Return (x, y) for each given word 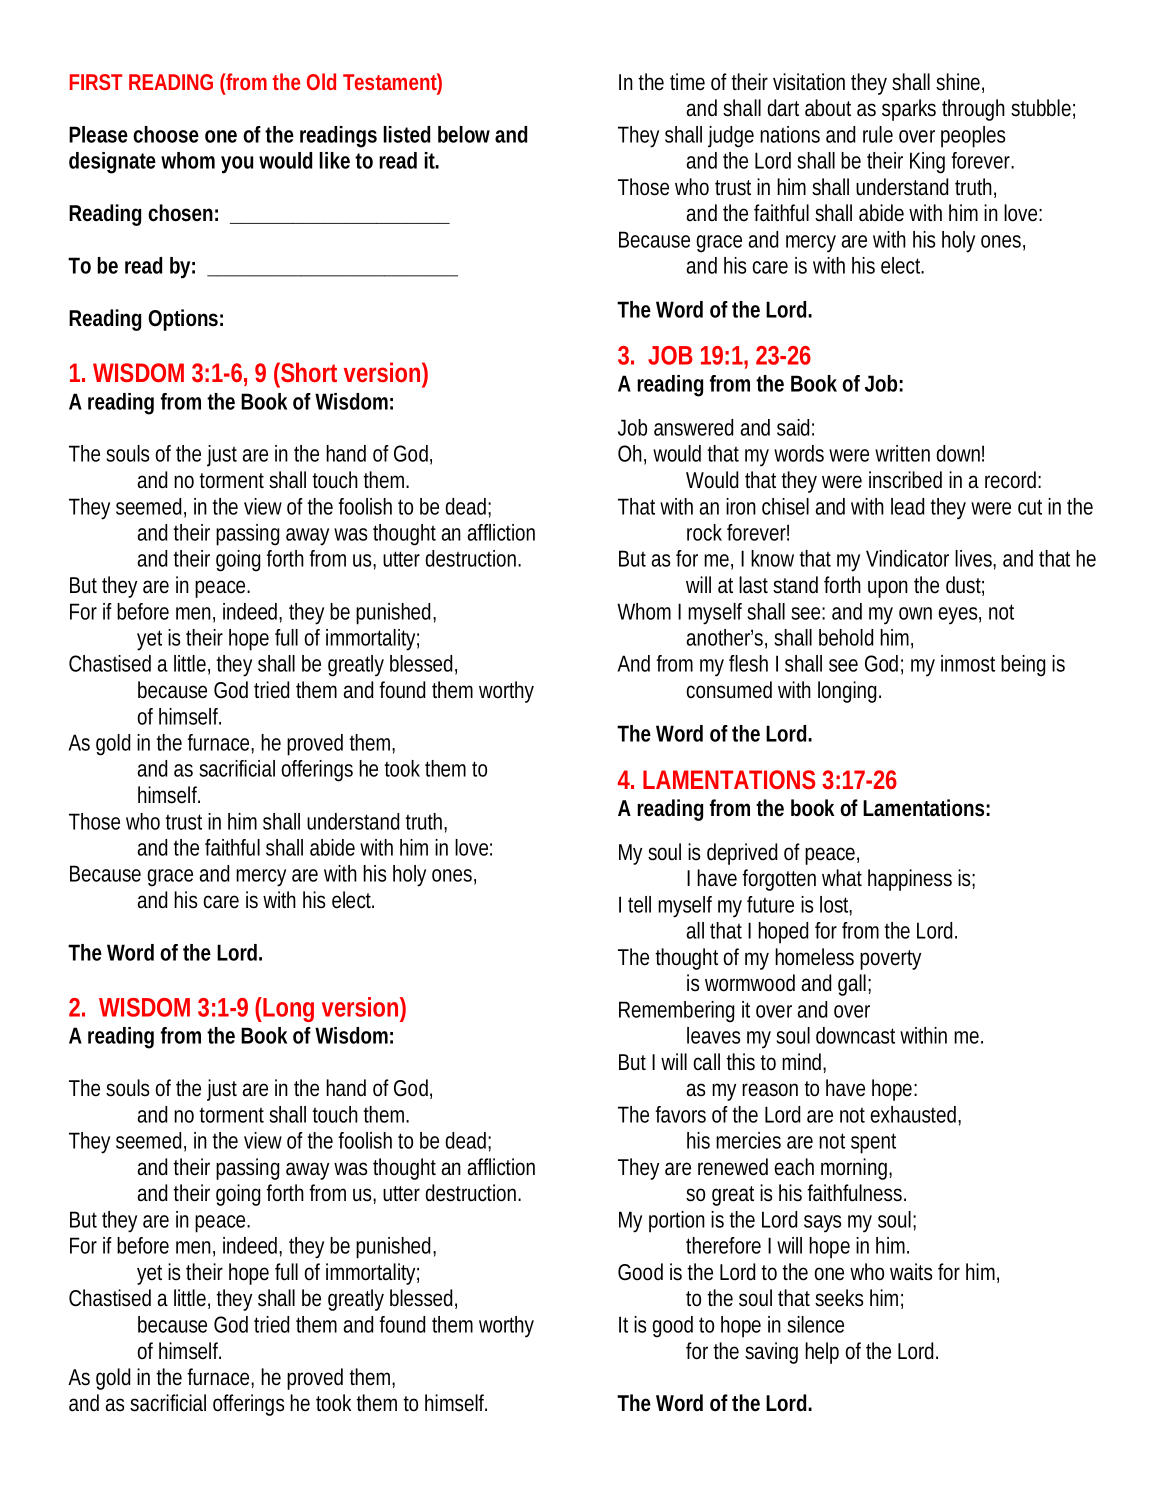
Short (308, 372)
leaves (713, 1035)
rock (704, 532)
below (464, 134)
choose (166, 134)
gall (853, 985)
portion (677, 1222)
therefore (723, 1245)
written (902, 453)
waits (911, 1272)
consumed (729, 690)
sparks (909, 110)
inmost (968, 663)
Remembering (676, 1012)
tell (639, 904)
